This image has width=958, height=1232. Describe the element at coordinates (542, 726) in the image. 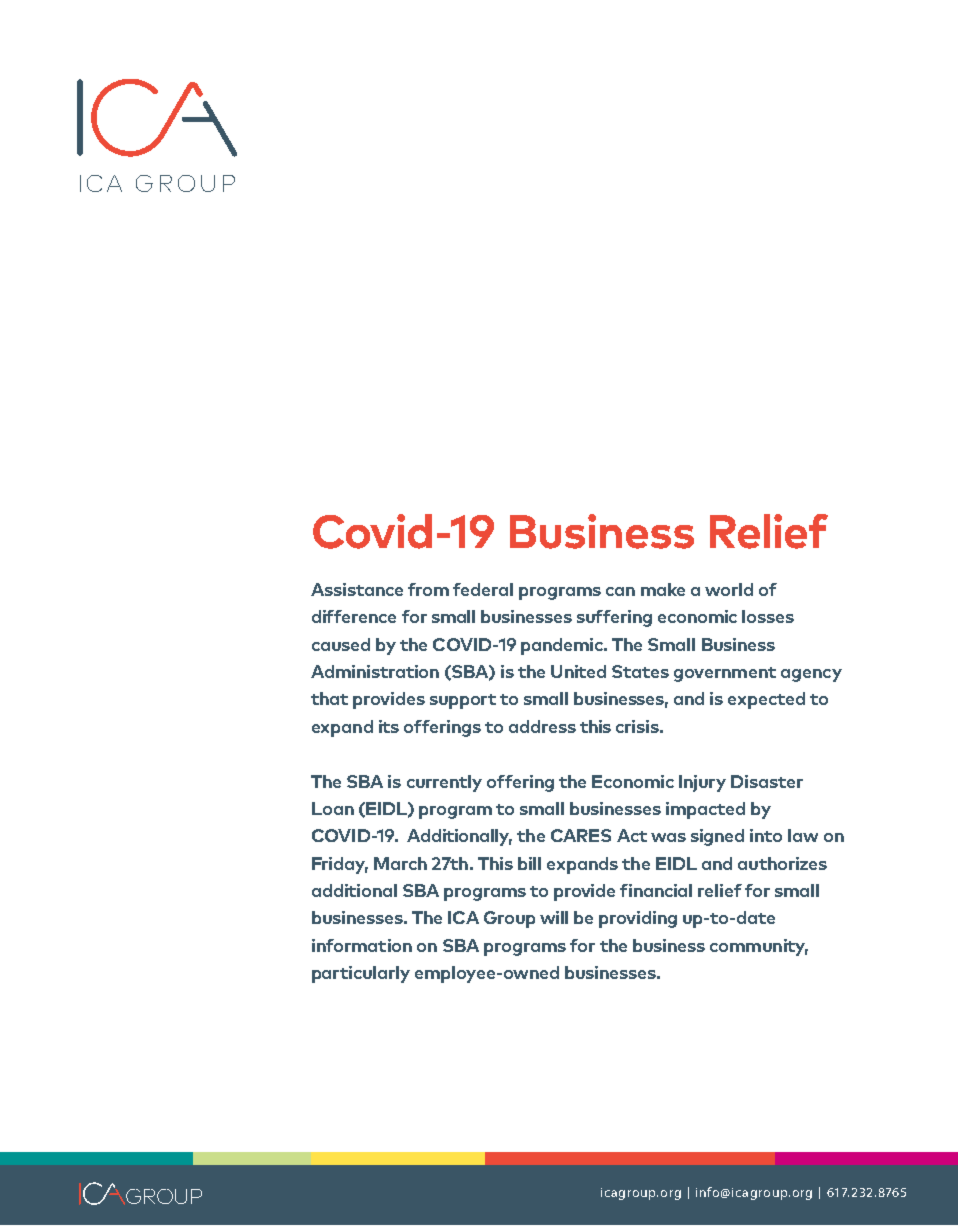

I see `address` at that location.
